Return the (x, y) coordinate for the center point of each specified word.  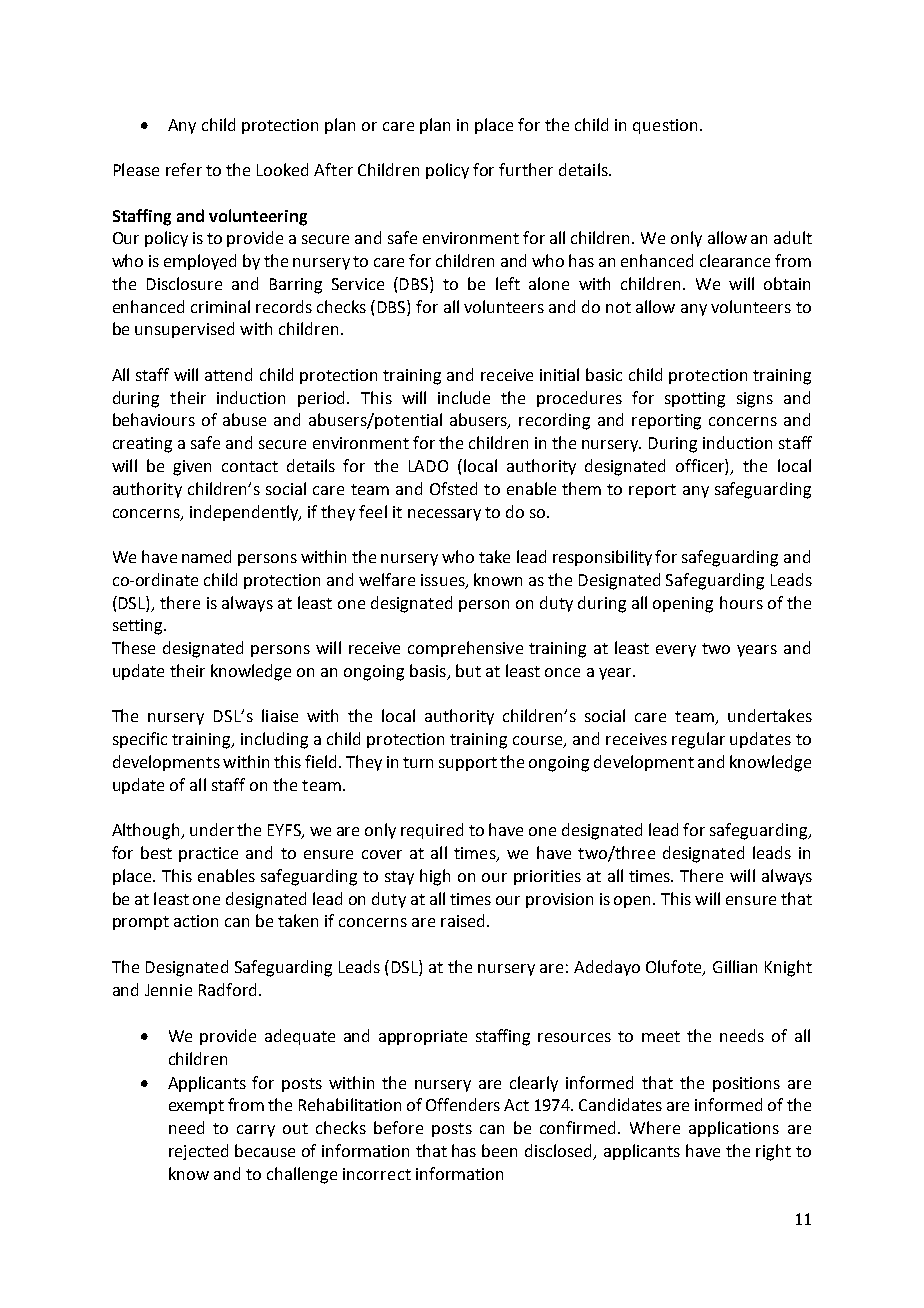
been (499, 1150)
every (676, 651)
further (526, 169)
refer (184, 169)
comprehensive (465, 649)
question (665, 126)
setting (139, 627)
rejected (198, 1152)
